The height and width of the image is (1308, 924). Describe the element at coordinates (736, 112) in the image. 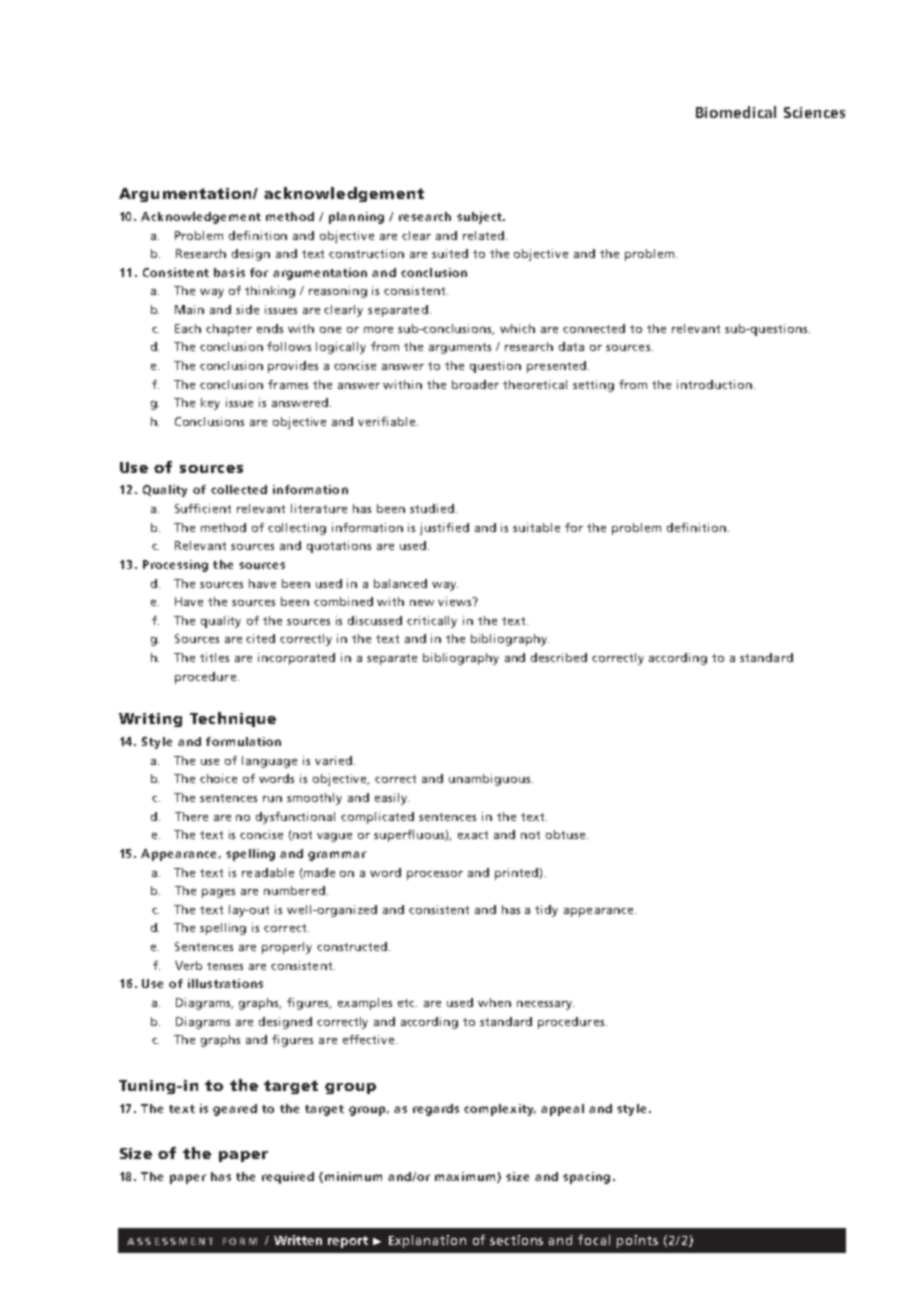

I see `Biomedical` at that location.
